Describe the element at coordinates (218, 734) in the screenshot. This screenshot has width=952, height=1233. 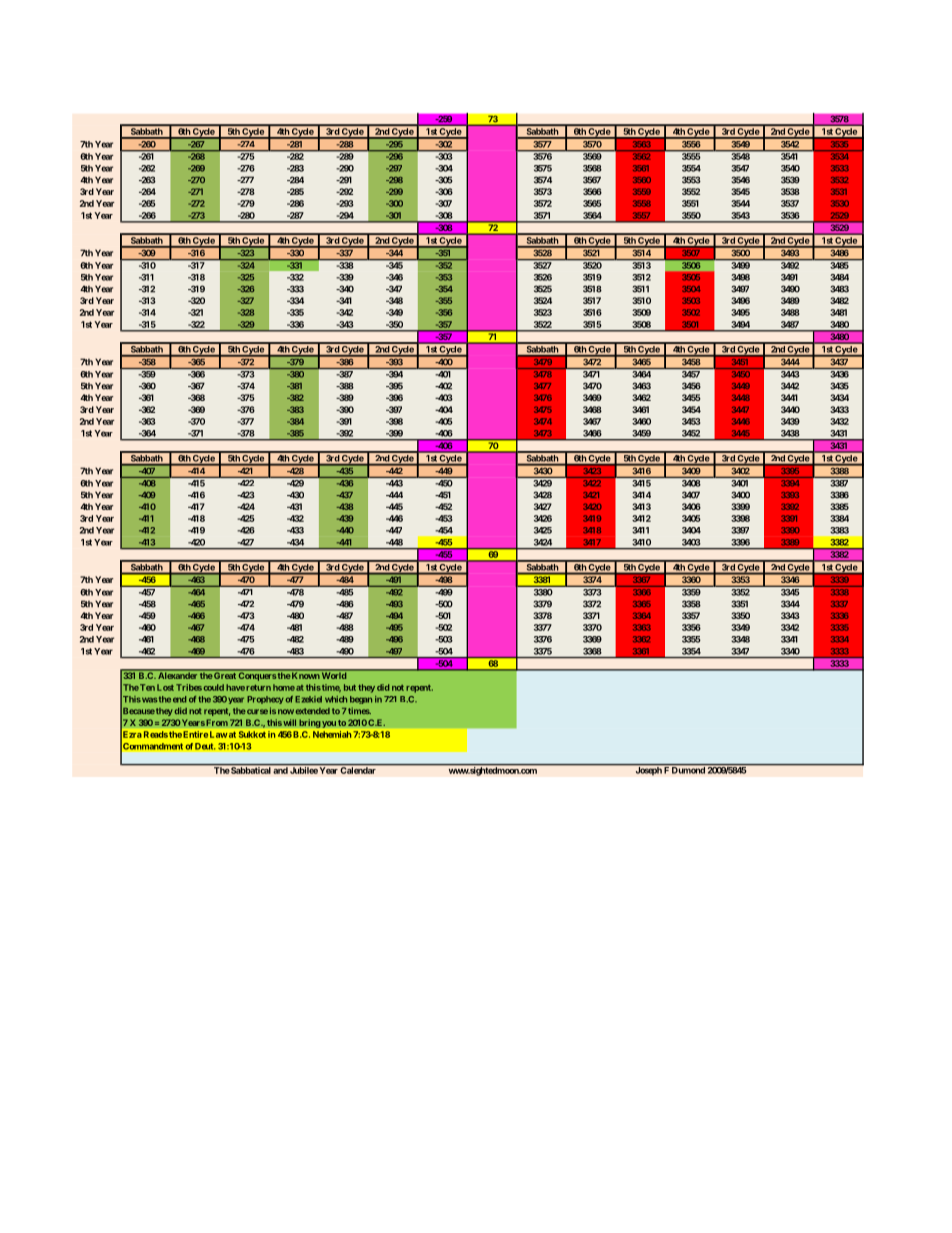
I see `Law` at that location.
